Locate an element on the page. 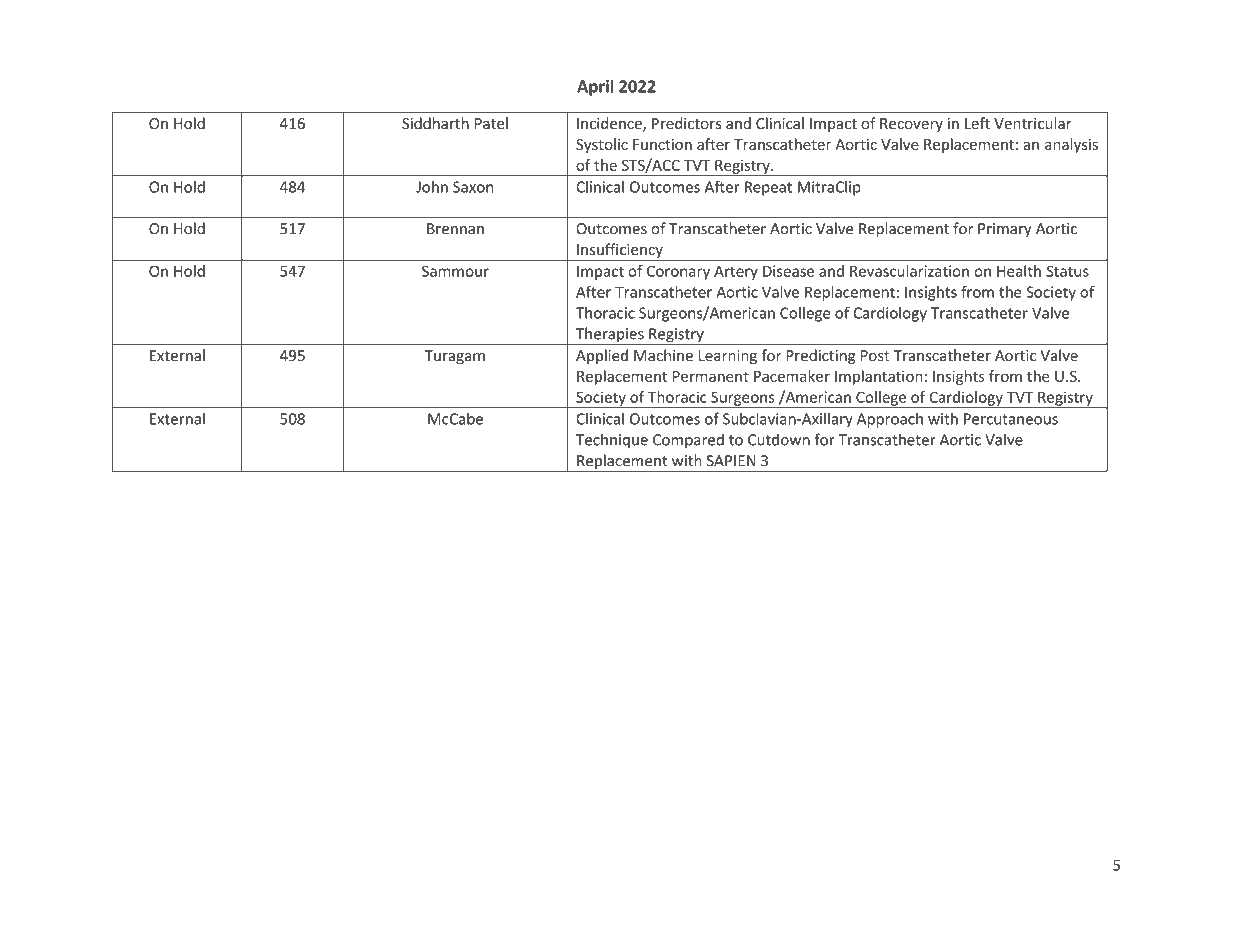 This image has width=1233, height=952. Artery is located at coordinates (736, 273).
